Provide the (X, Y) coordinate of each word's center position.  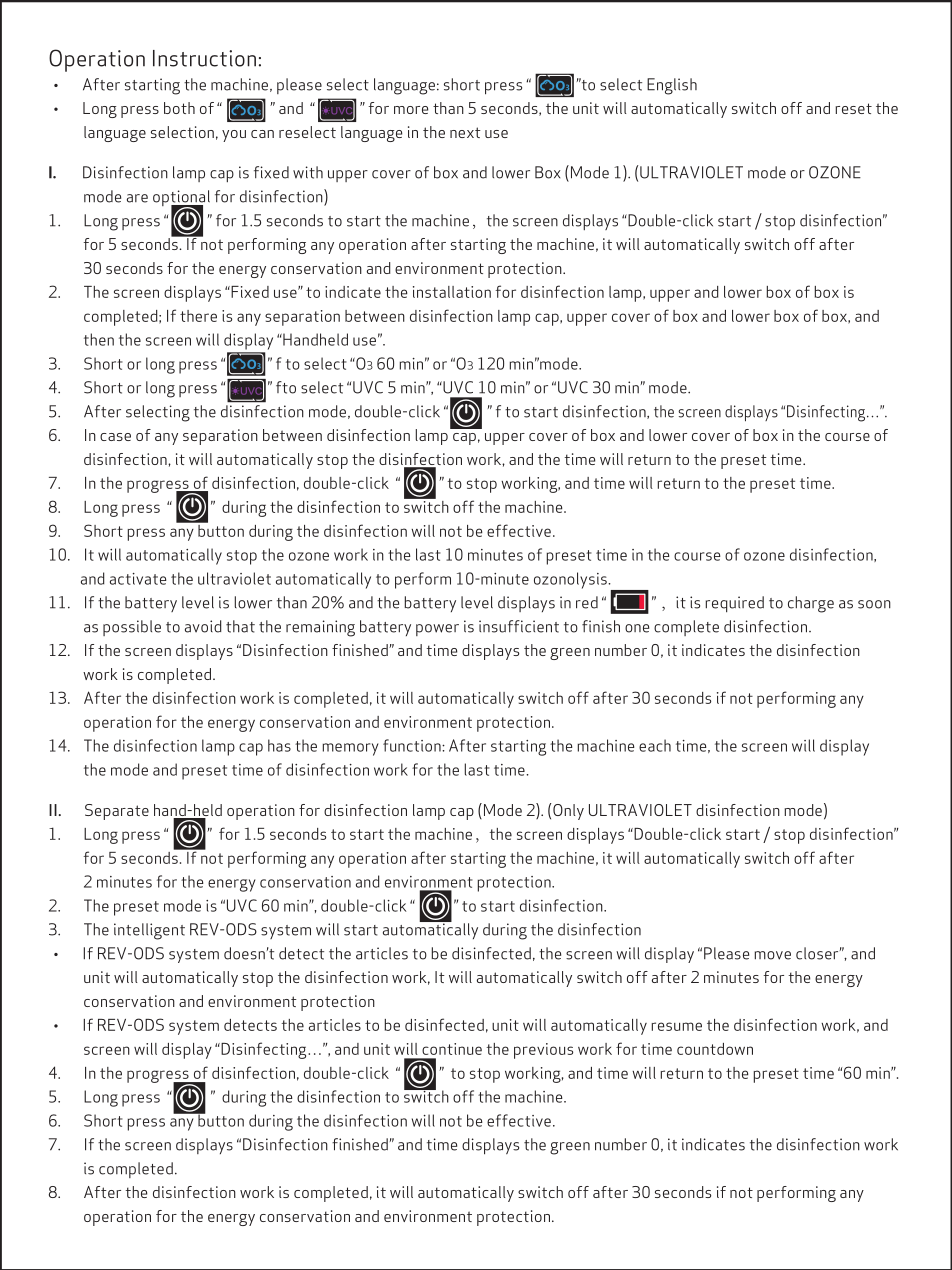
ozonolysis (571, 580)
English (672, 86)
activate (138, 579)
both (179, 108)
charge (811, 604)
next (465, 132)
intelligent (149, 931)
